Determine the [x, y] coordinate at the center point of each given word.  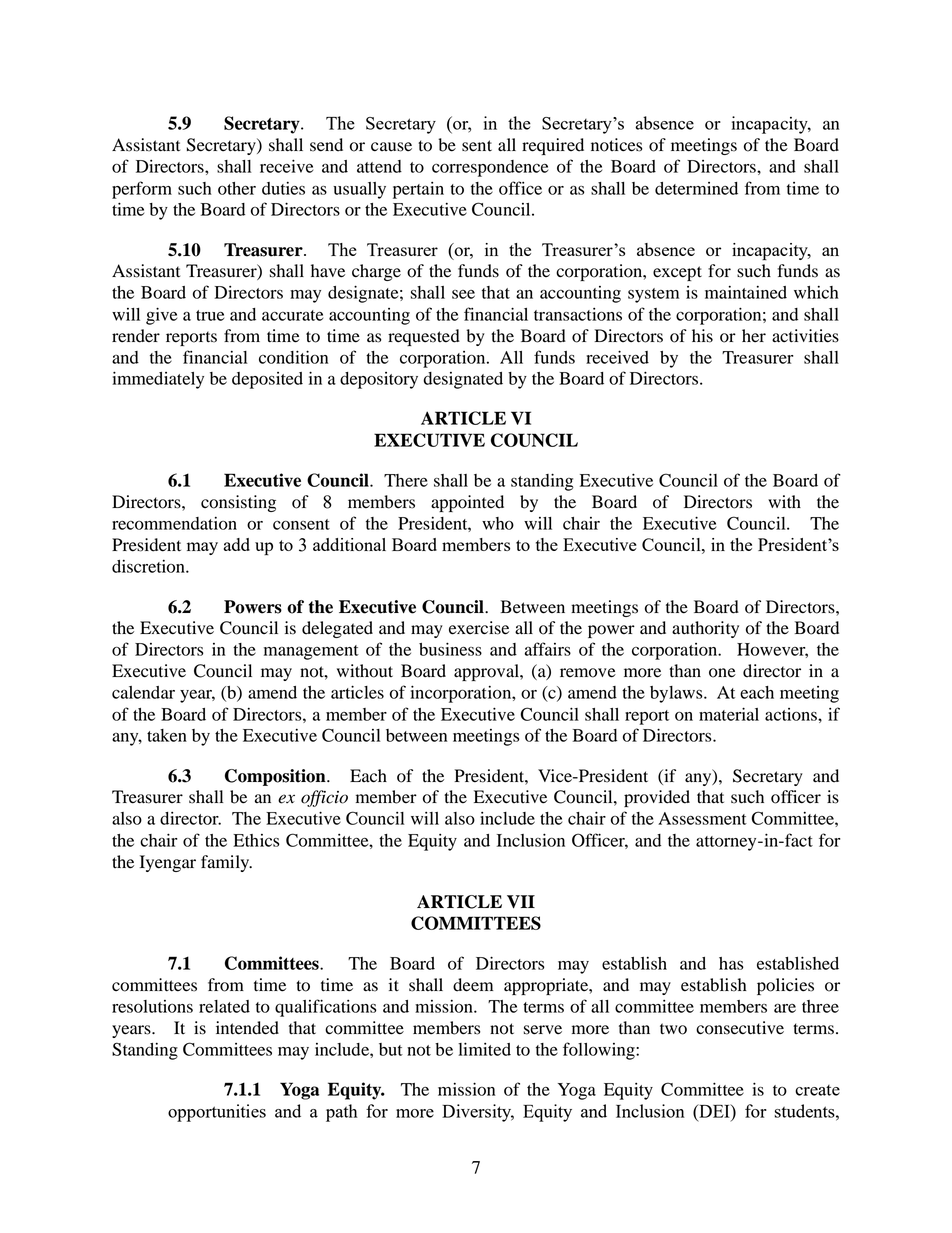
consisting [238, 503]
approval [487, 672]
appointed [467, 503]
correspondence [490, 168]
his [702, 336]
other [237, 188]
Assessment [702, 818]
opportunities [217, 1113]
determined [696, 188]
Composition [276, 777]
